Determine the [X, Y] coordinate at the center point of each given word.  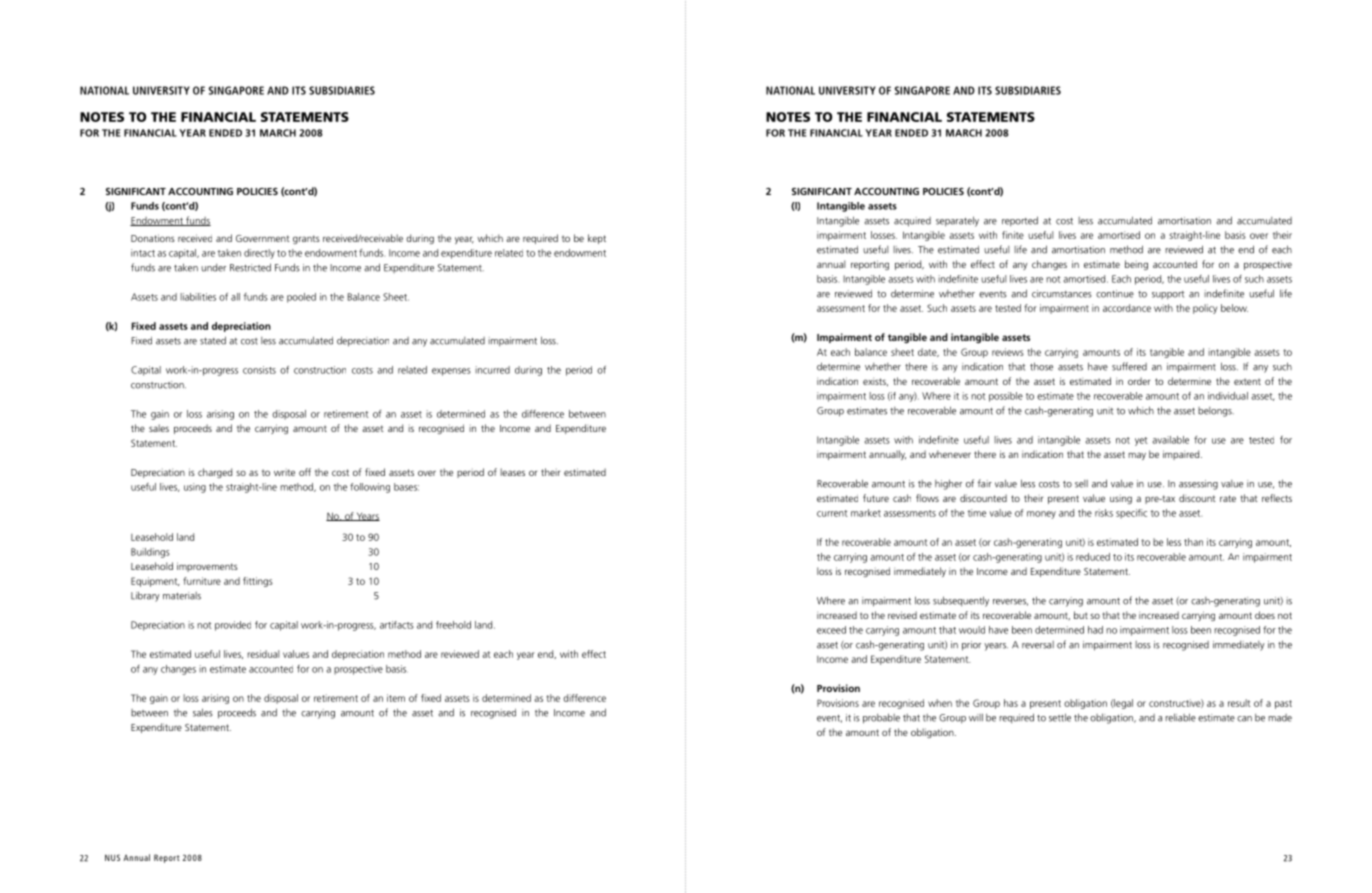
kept [597, 239]
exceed [831, 630]
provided [233, 626]
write [284, 472]
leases [512, 472]
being [1136, 265]
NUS [112, 857]
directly [259, 254]
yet [1141, 441]
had [1095, 630]
